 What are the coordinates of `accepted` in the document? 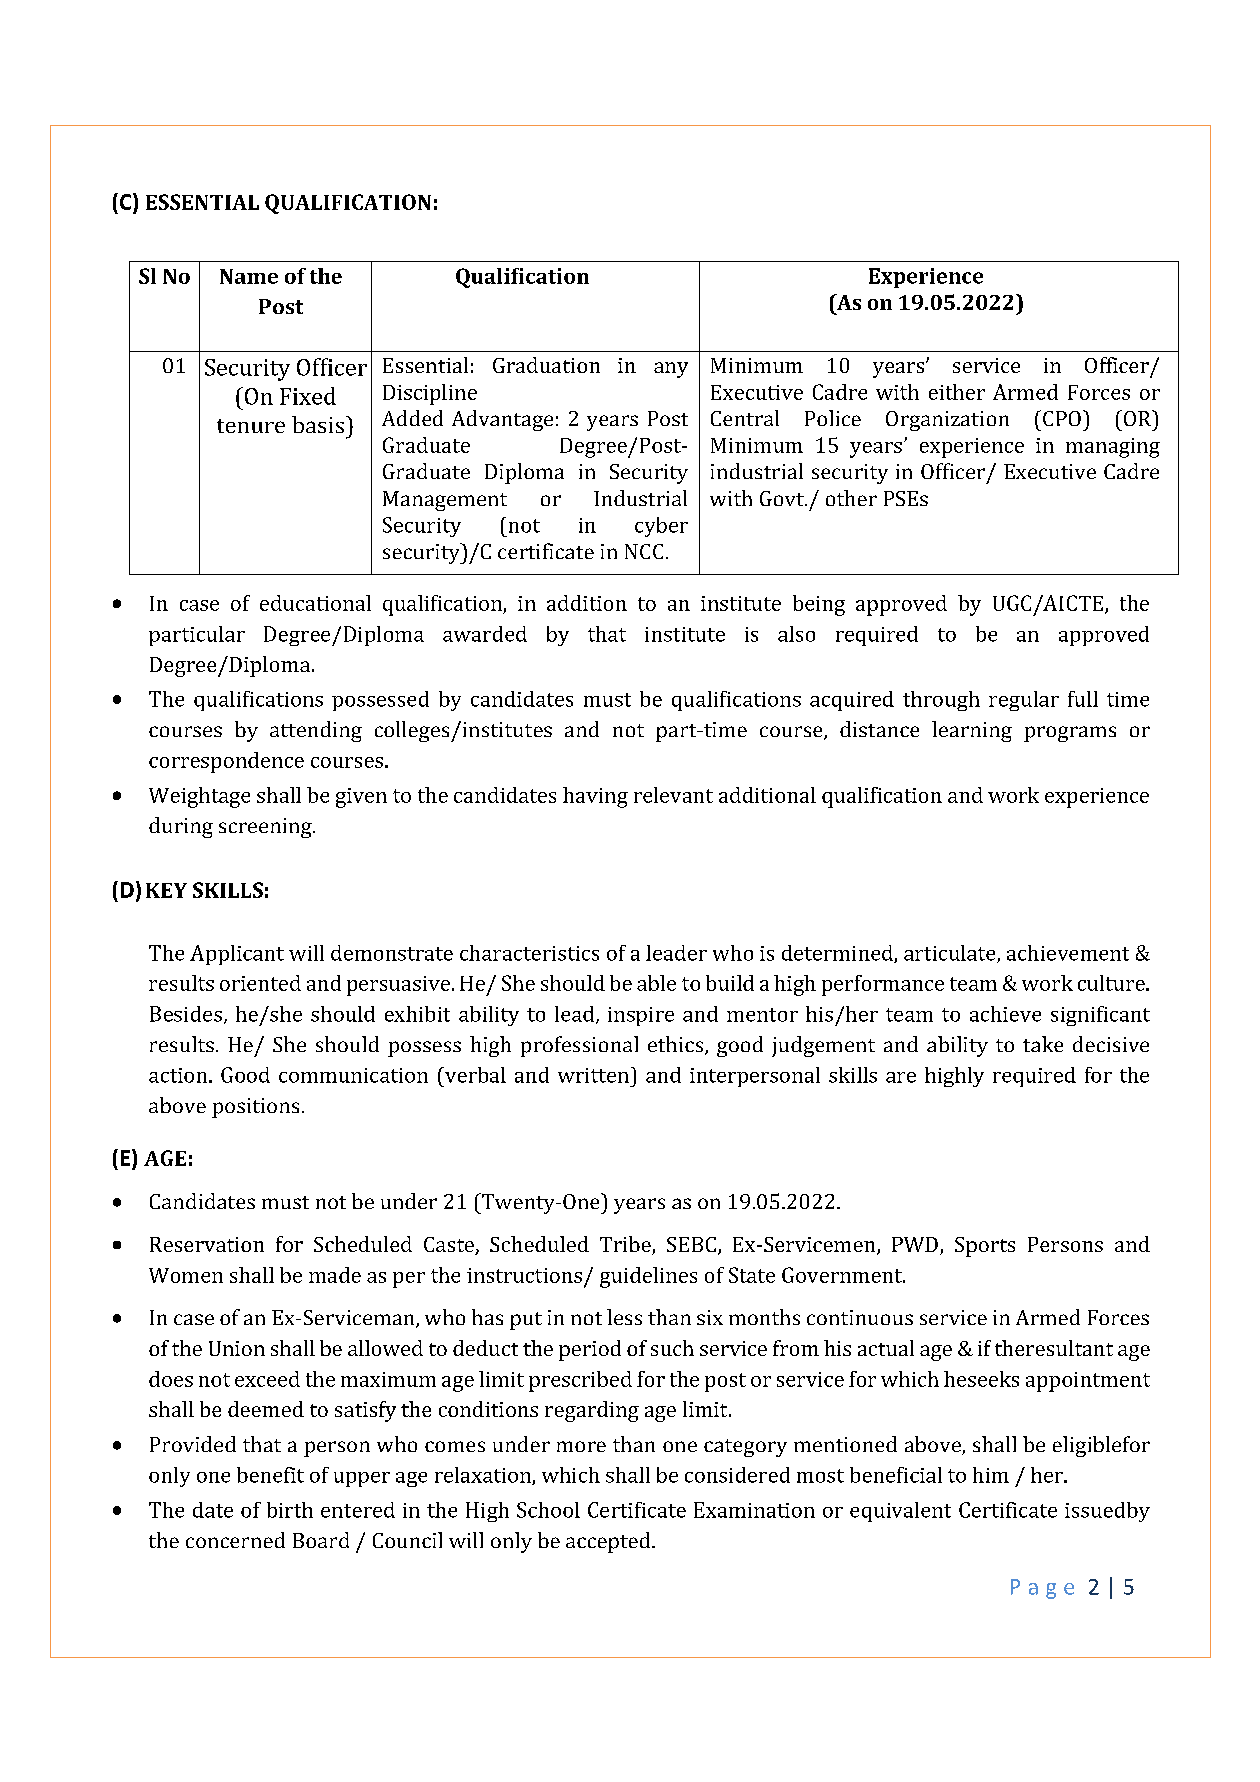 It's located at (609, 1542).
